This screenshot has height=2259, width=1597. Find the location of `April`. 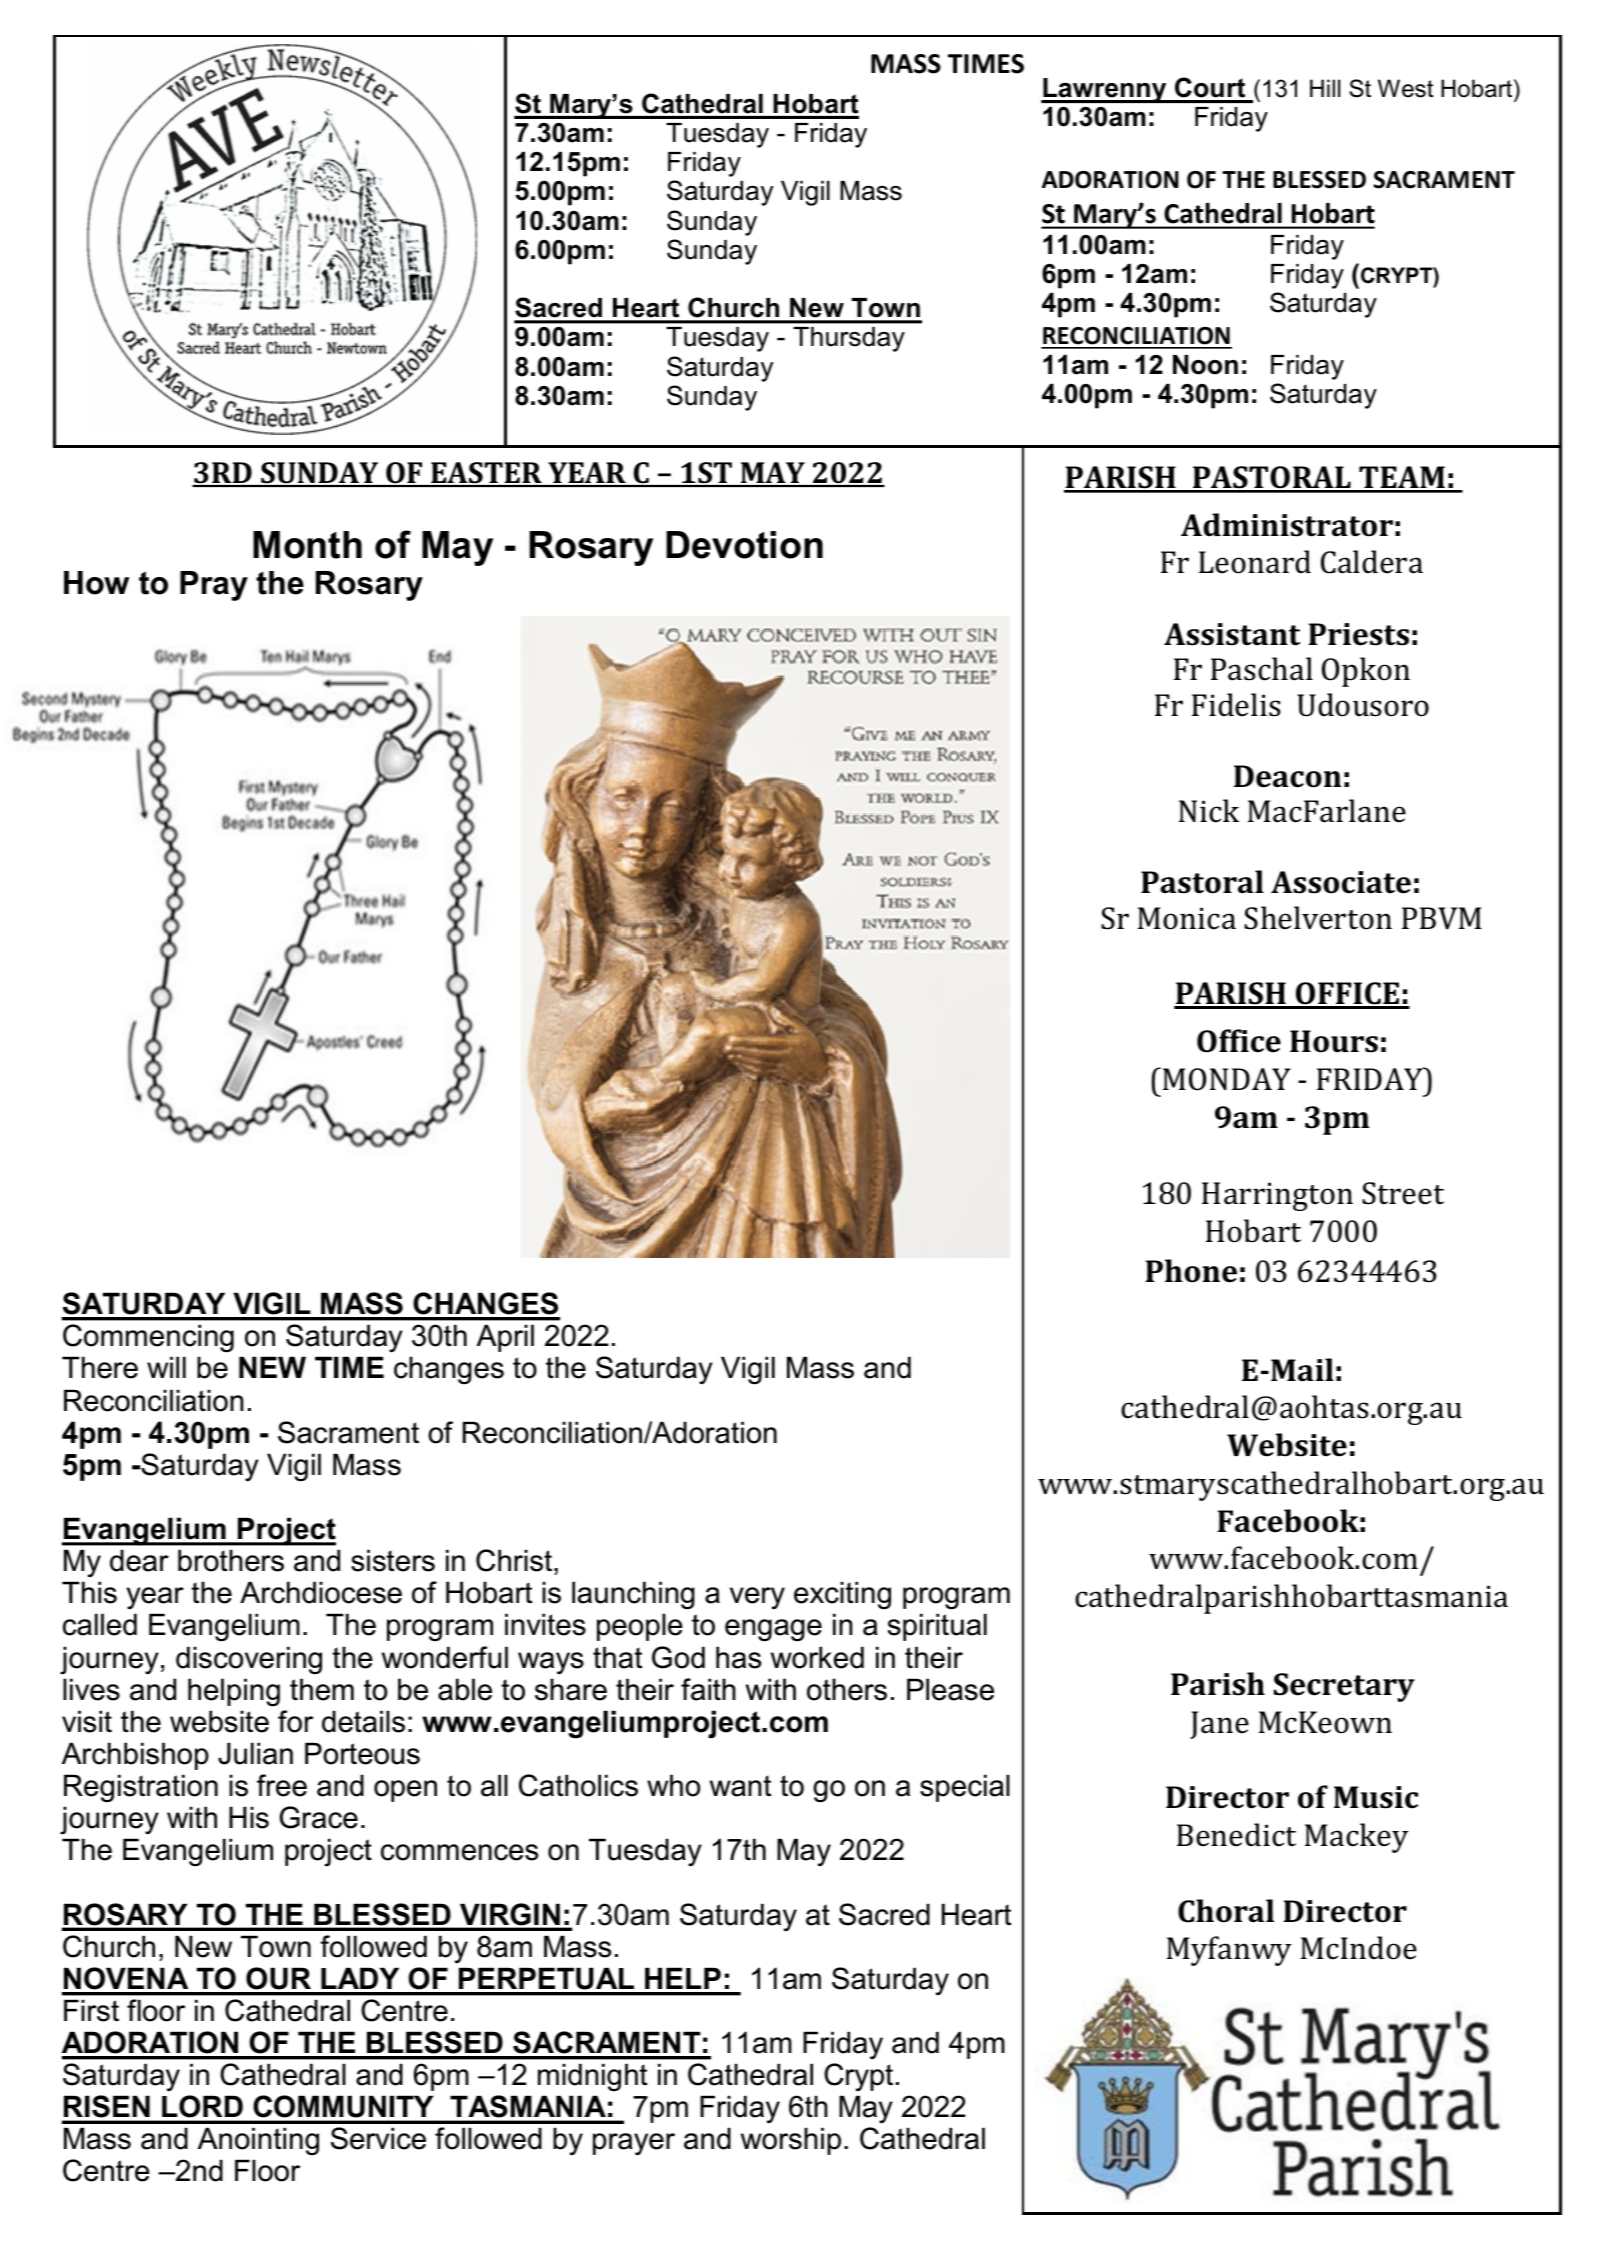

April is located at coordinates (505, 1338).
